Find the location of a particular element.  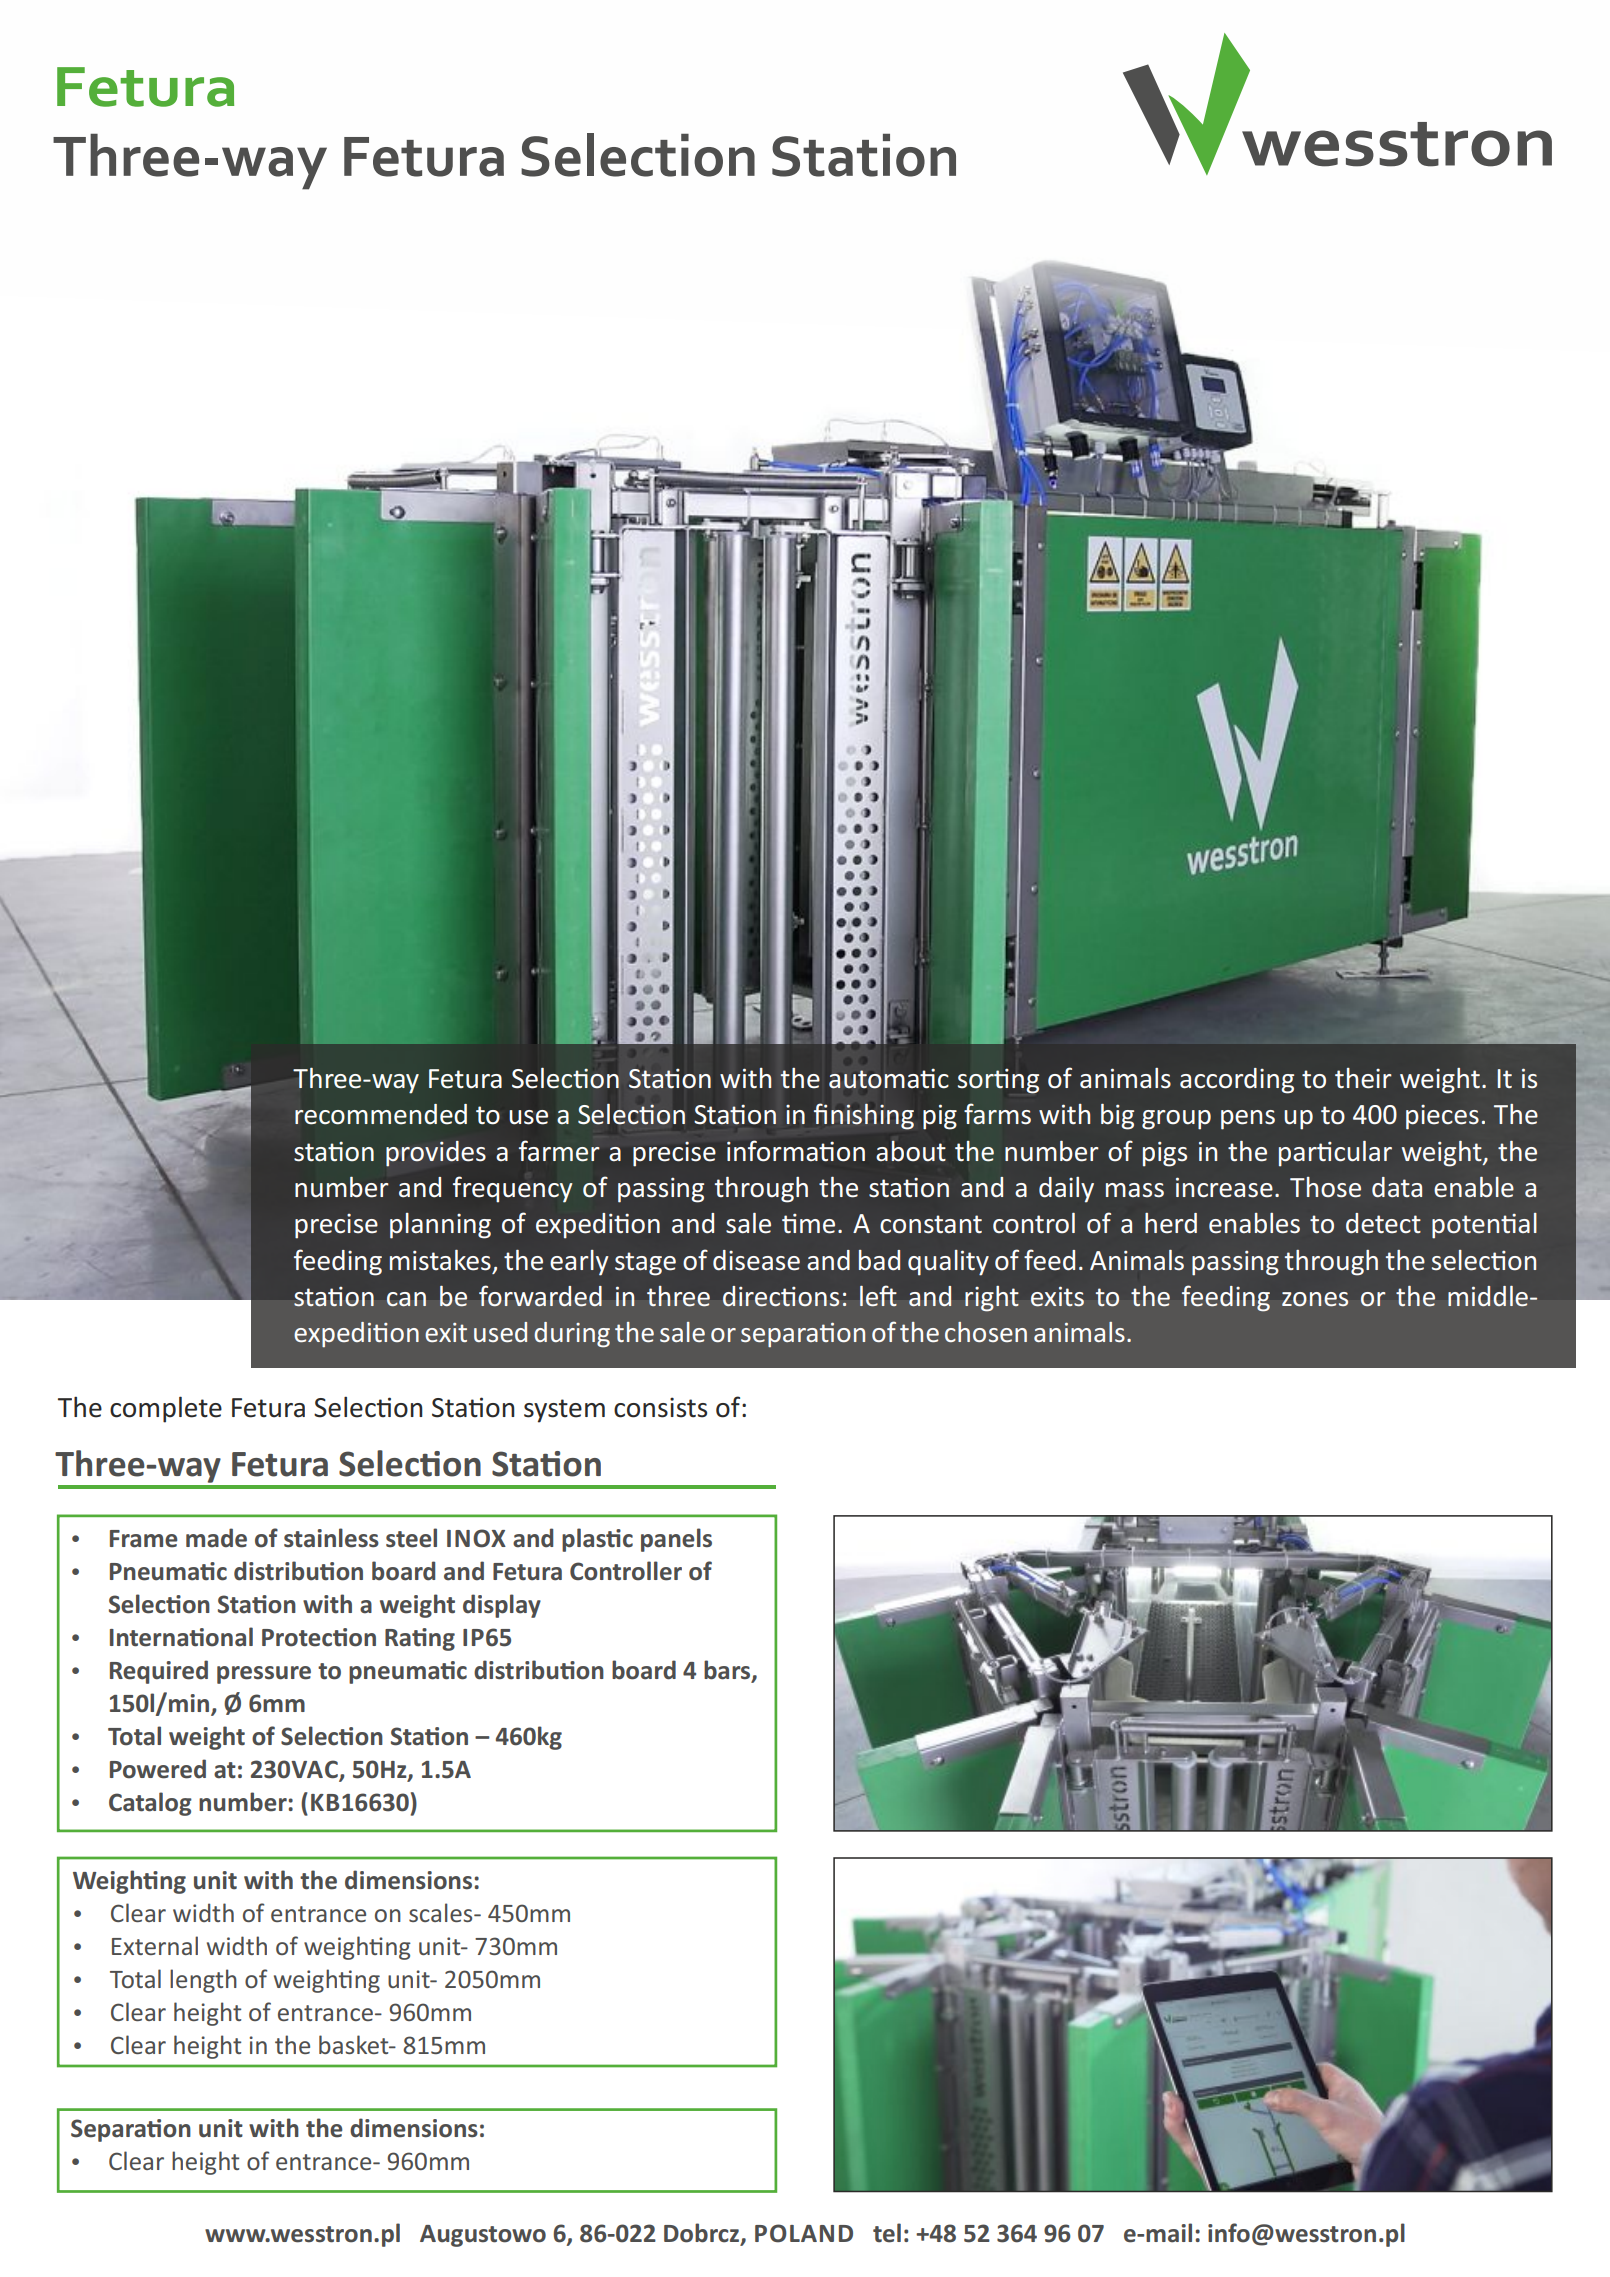

sor is located at coordinates (977, 1081).
